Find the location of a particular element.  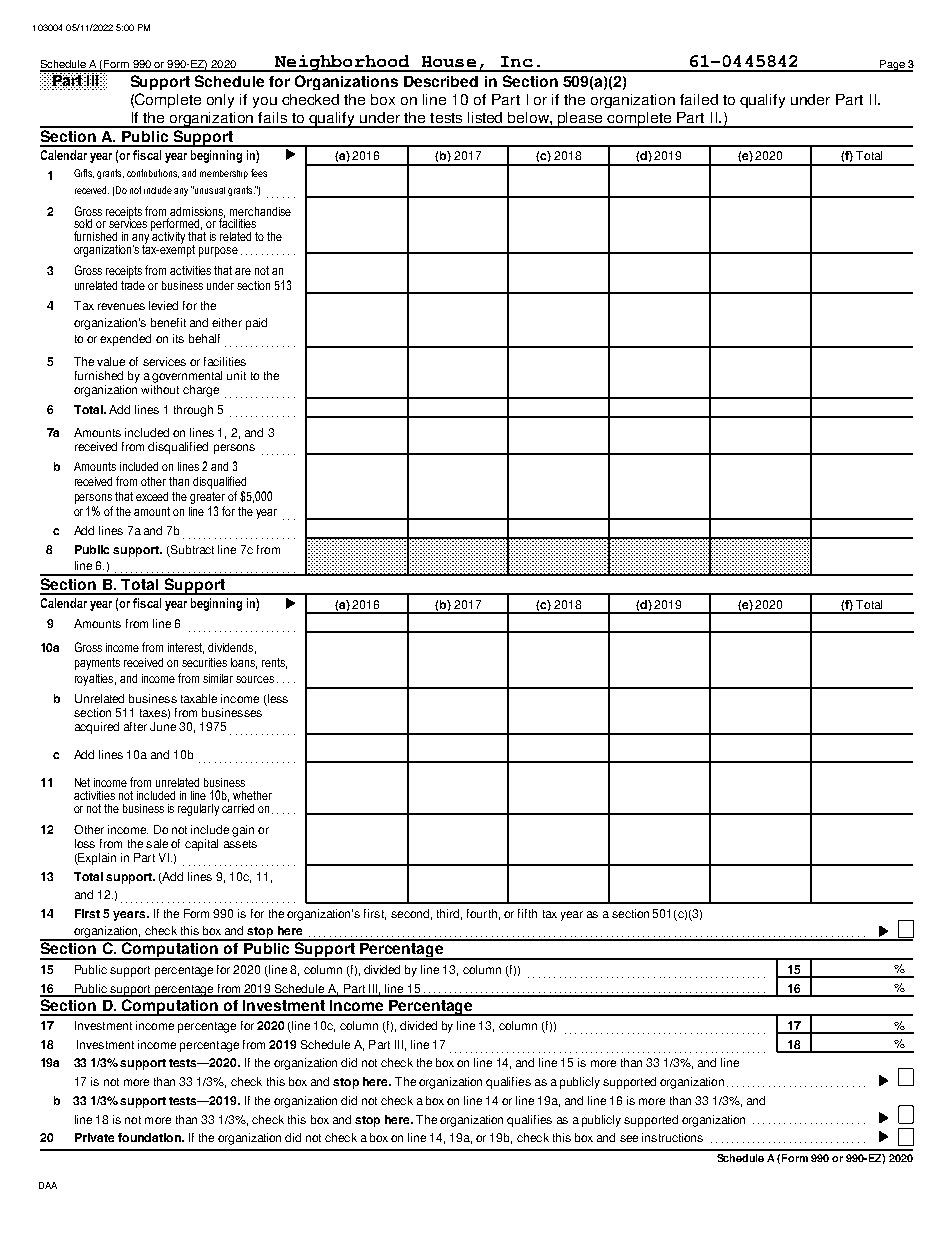

only is located at coordinates (220, 101).
